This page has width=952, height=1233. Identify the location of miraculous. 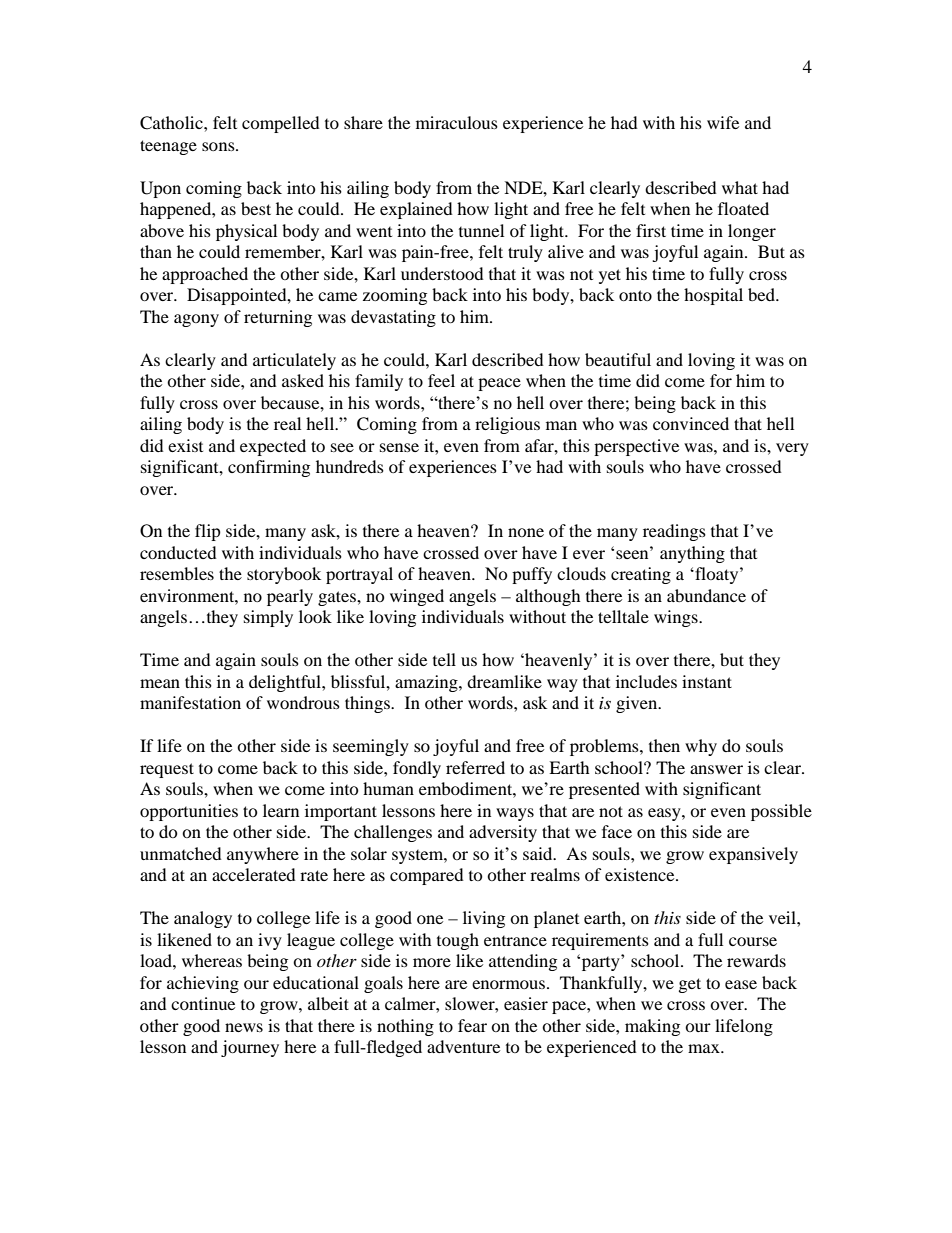
(457, 122).
